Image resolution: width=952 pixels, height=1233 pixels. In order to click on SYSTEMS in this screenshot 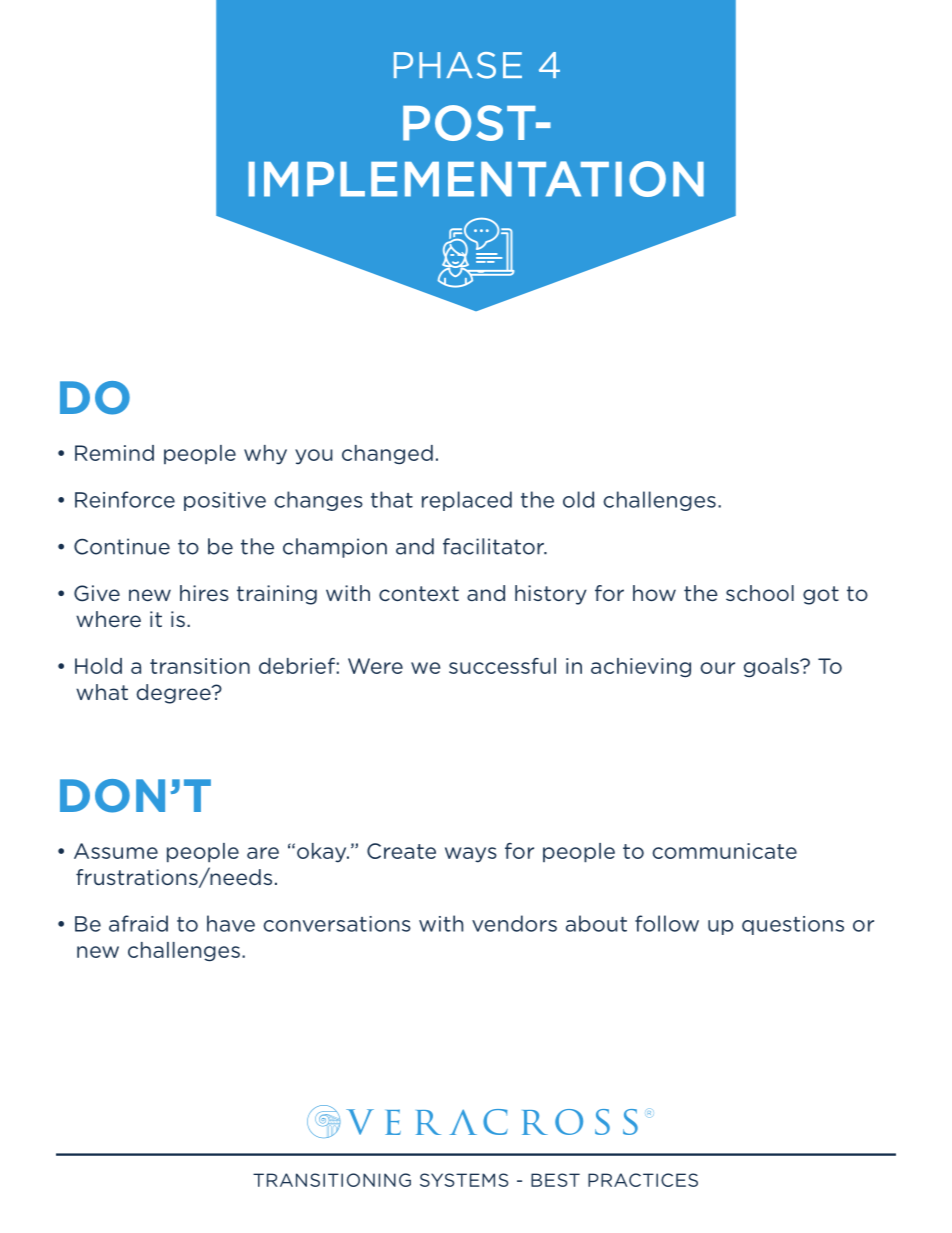, I will do `click(464, 1180)`.
